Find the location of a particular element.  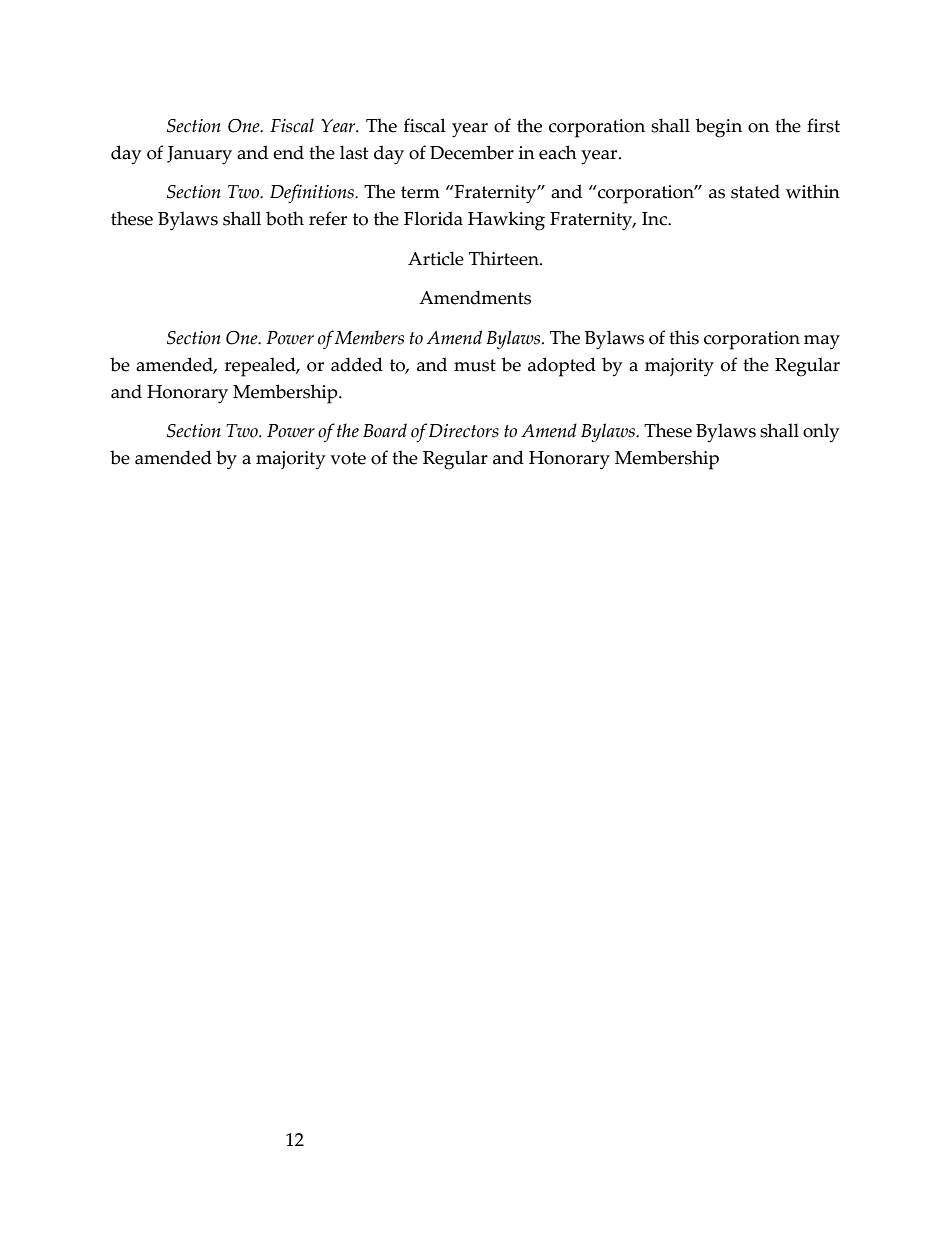

Article is located at coordinates (436, 258).
